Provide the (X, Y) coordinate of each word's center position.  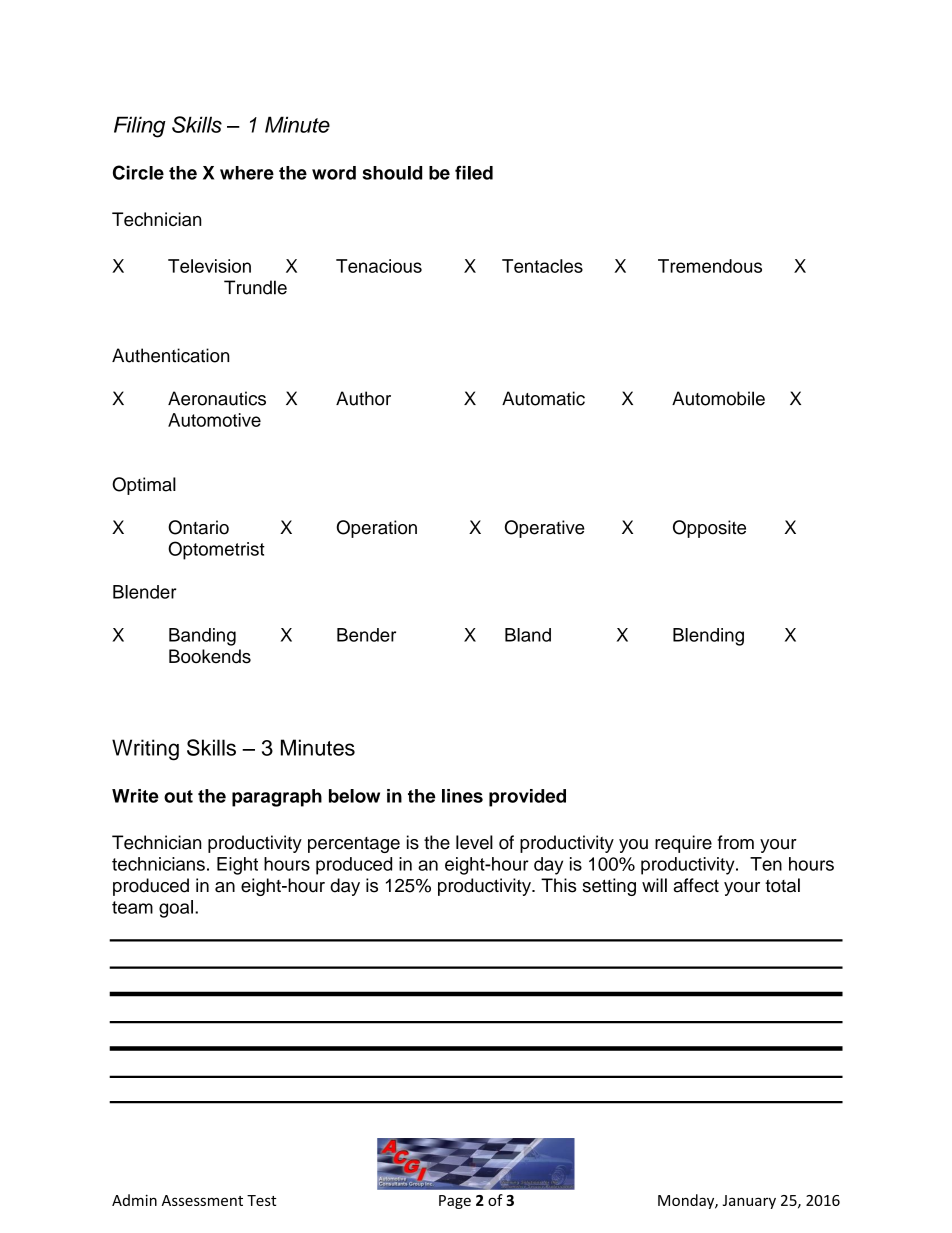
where (247, 173)
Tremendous (710, 266)
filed (474, 172)
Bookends (210, 656)
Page (455, 1202)
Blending (708, 637)
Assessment (202, 1200)
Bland (528, 635)
